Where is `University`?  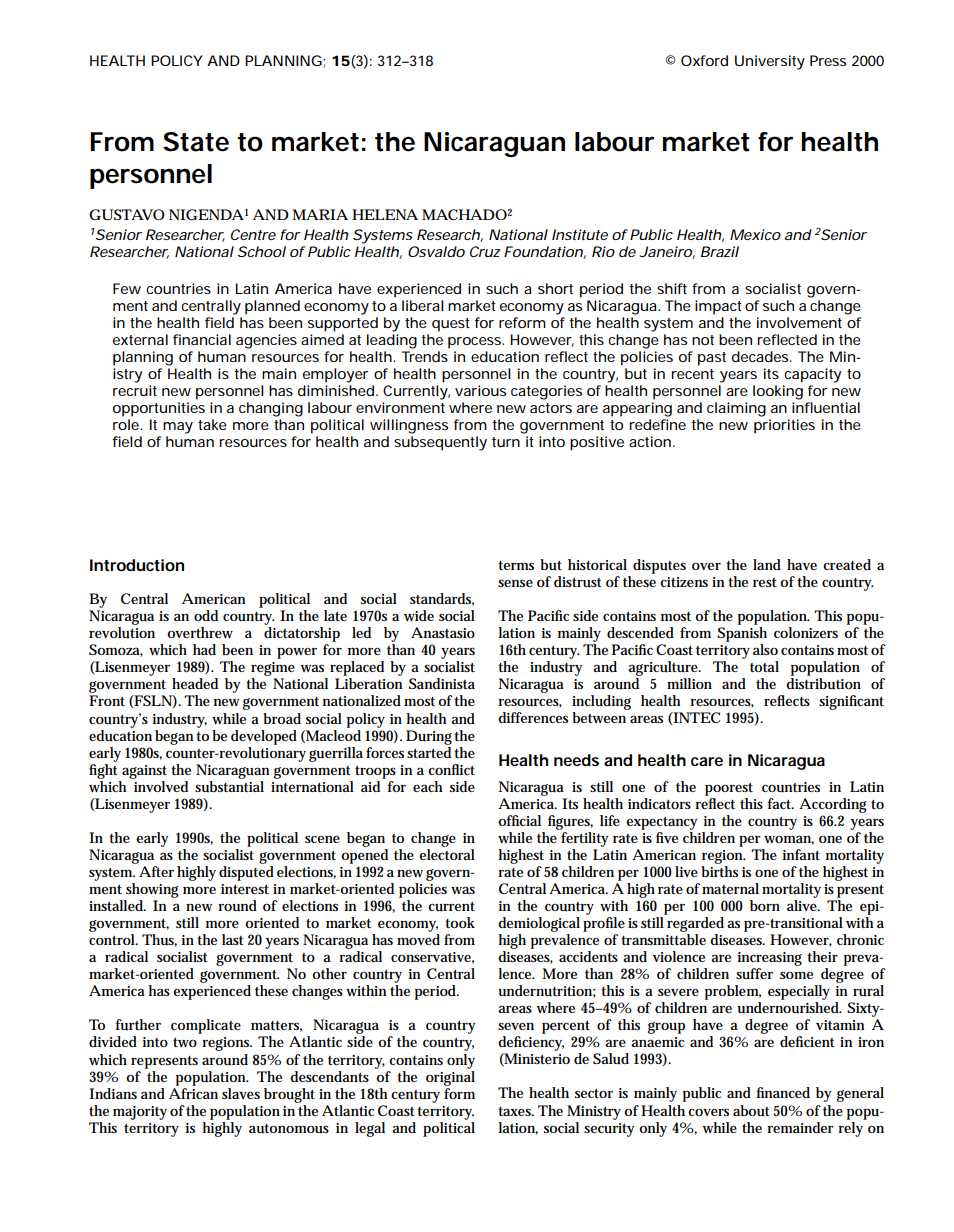
University is located at coordinates (770, 62).
